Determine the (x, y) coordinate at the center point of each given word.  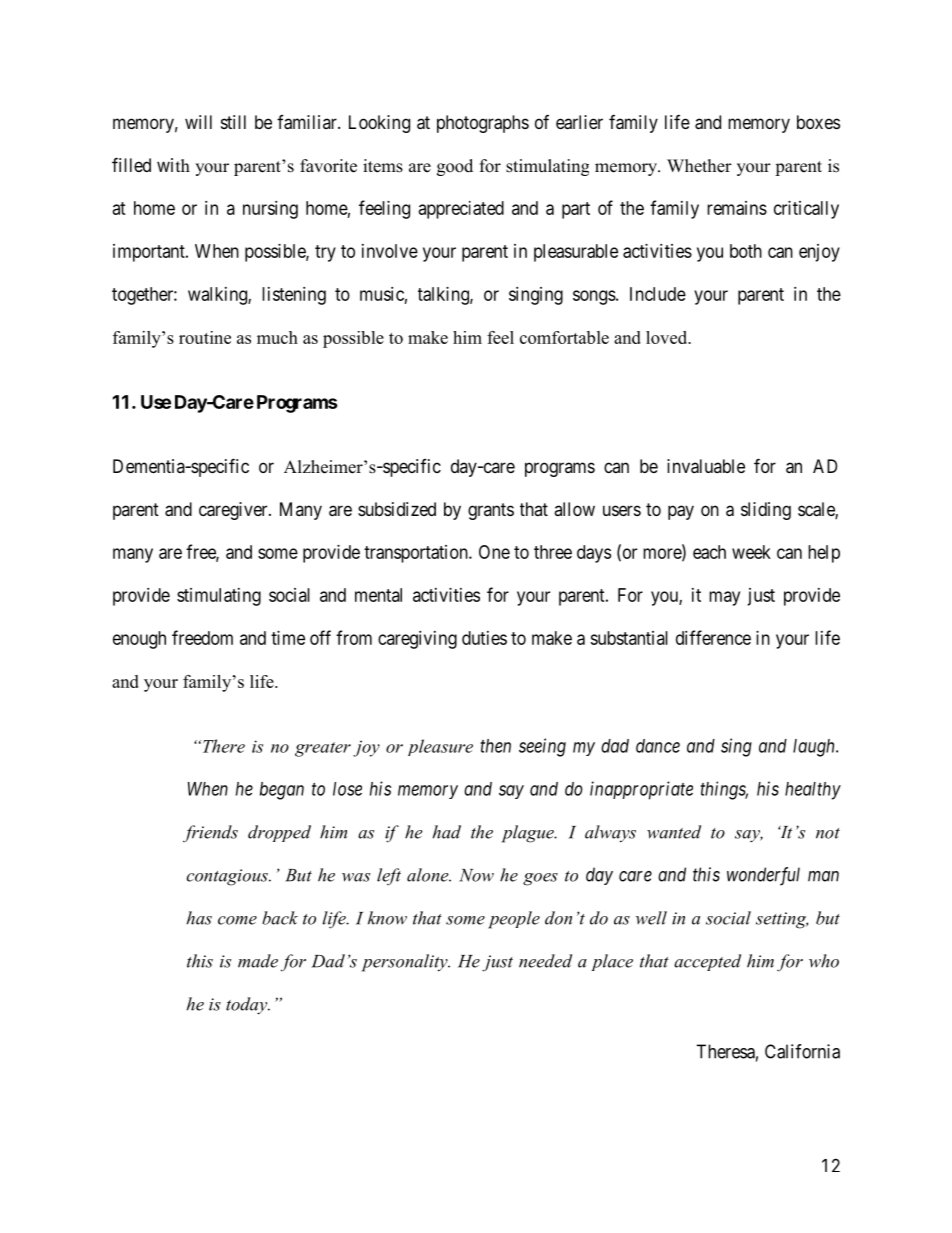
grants (491, 511)
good (455, 167)
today (248, 1006)
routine (205, 337)
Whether (699, 166)
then (495, 746)
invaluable (706, 466)
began (282, 791)
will (198, 122)
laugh (815, 748)
